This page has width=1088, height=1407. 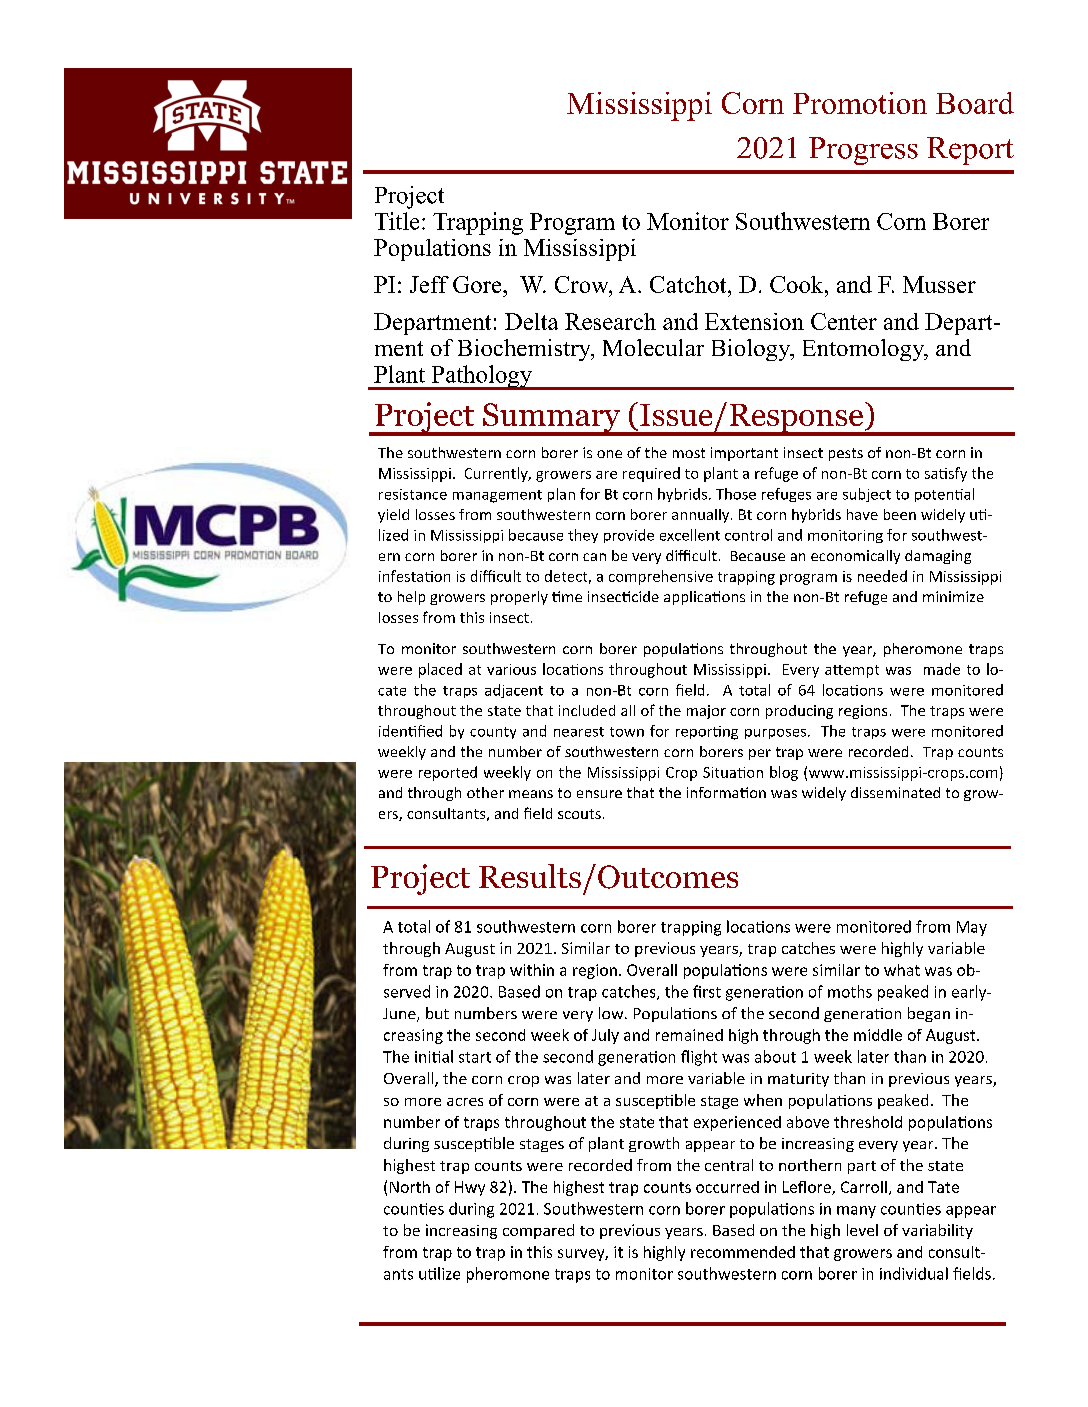 What do you see at coordinates (743, 1252) in the page?
I see `recommended` at bounding box center [743, 1252].
